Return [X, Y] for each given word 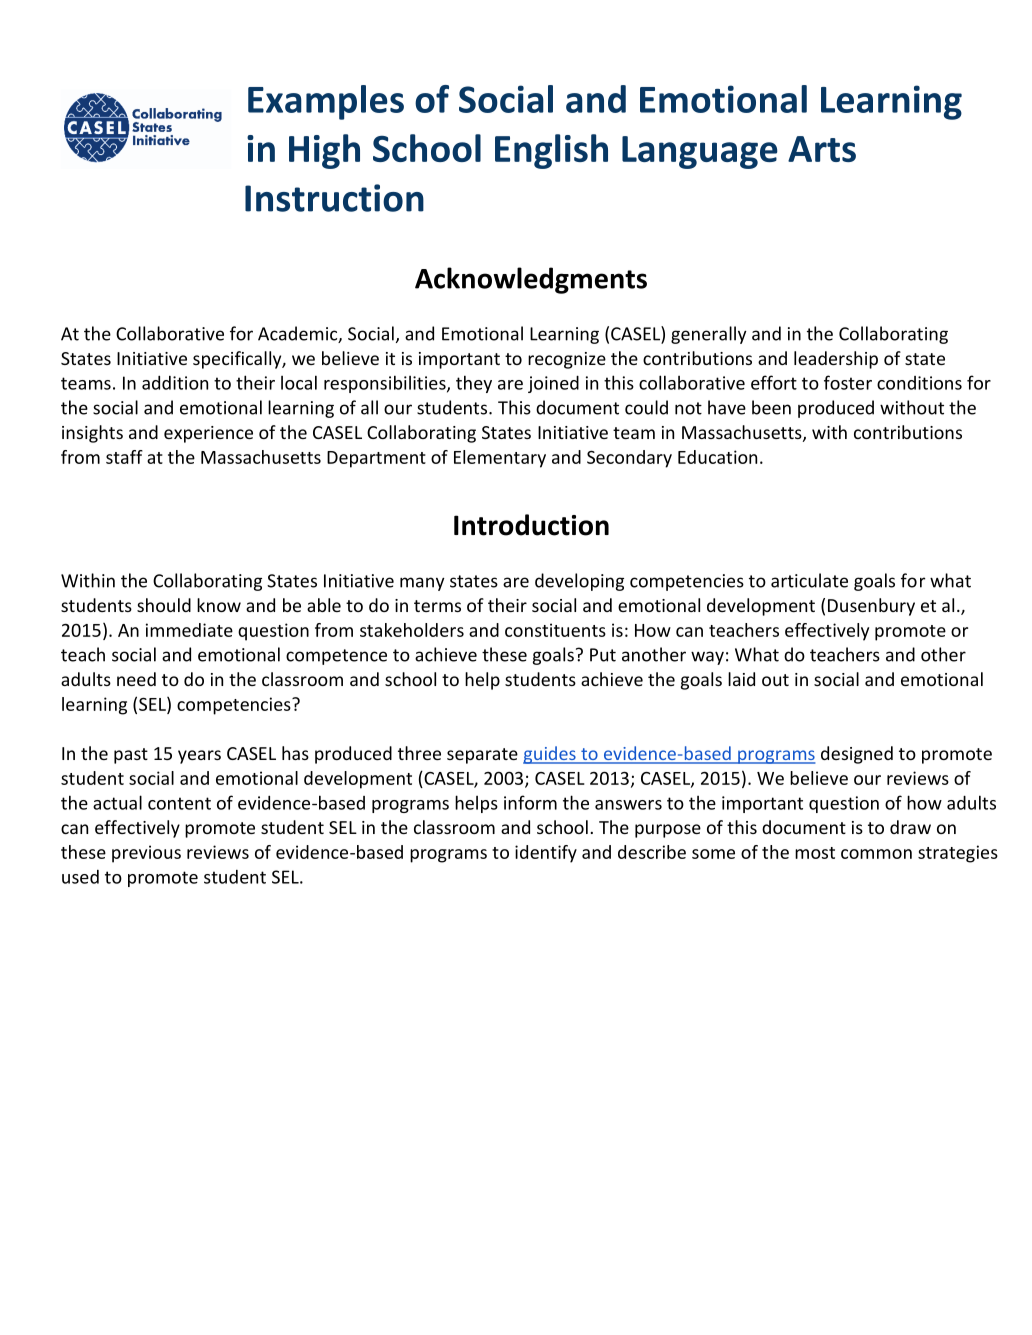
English [551, 151]
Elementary [500, 459]
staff [124, 457]
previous [146, 854]
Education [717, 457]
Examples [326, 102]
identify [546, 854]
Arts [822, 149]
